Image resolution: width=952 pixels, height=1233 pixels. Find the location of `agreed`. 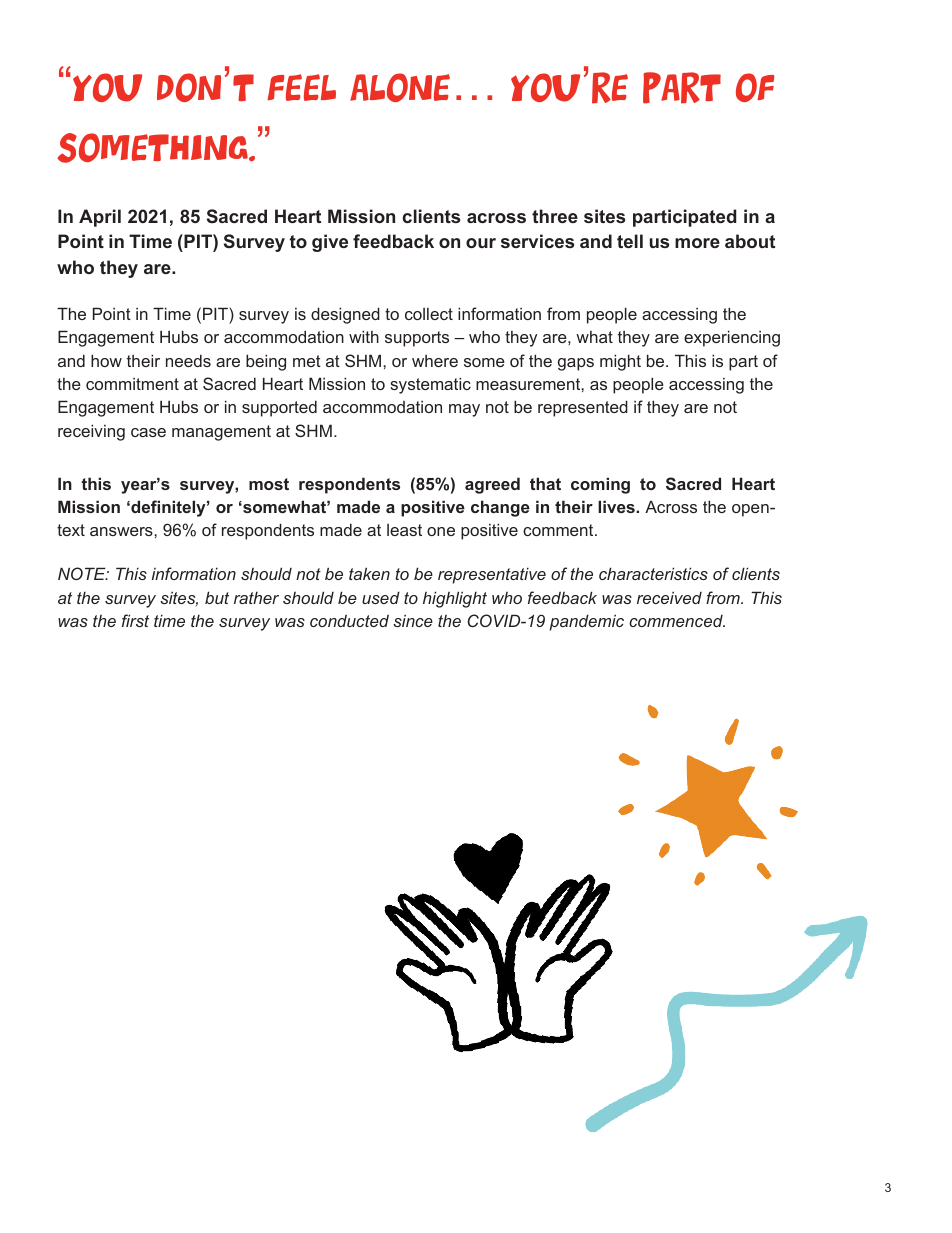

agreed is located at coordinates (492, 485).
